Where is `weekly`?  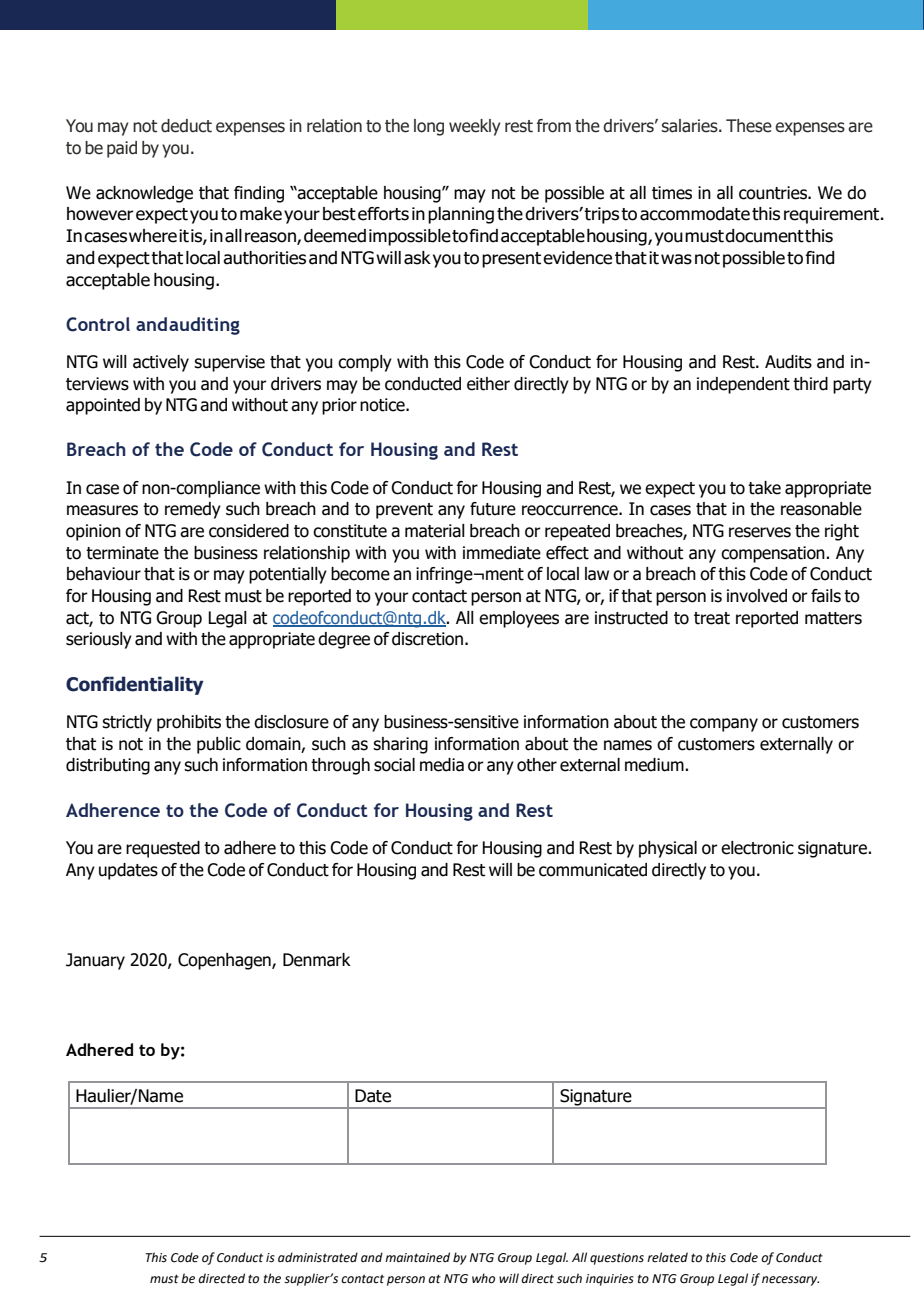 weekly is located at coordinates (475, 127).
